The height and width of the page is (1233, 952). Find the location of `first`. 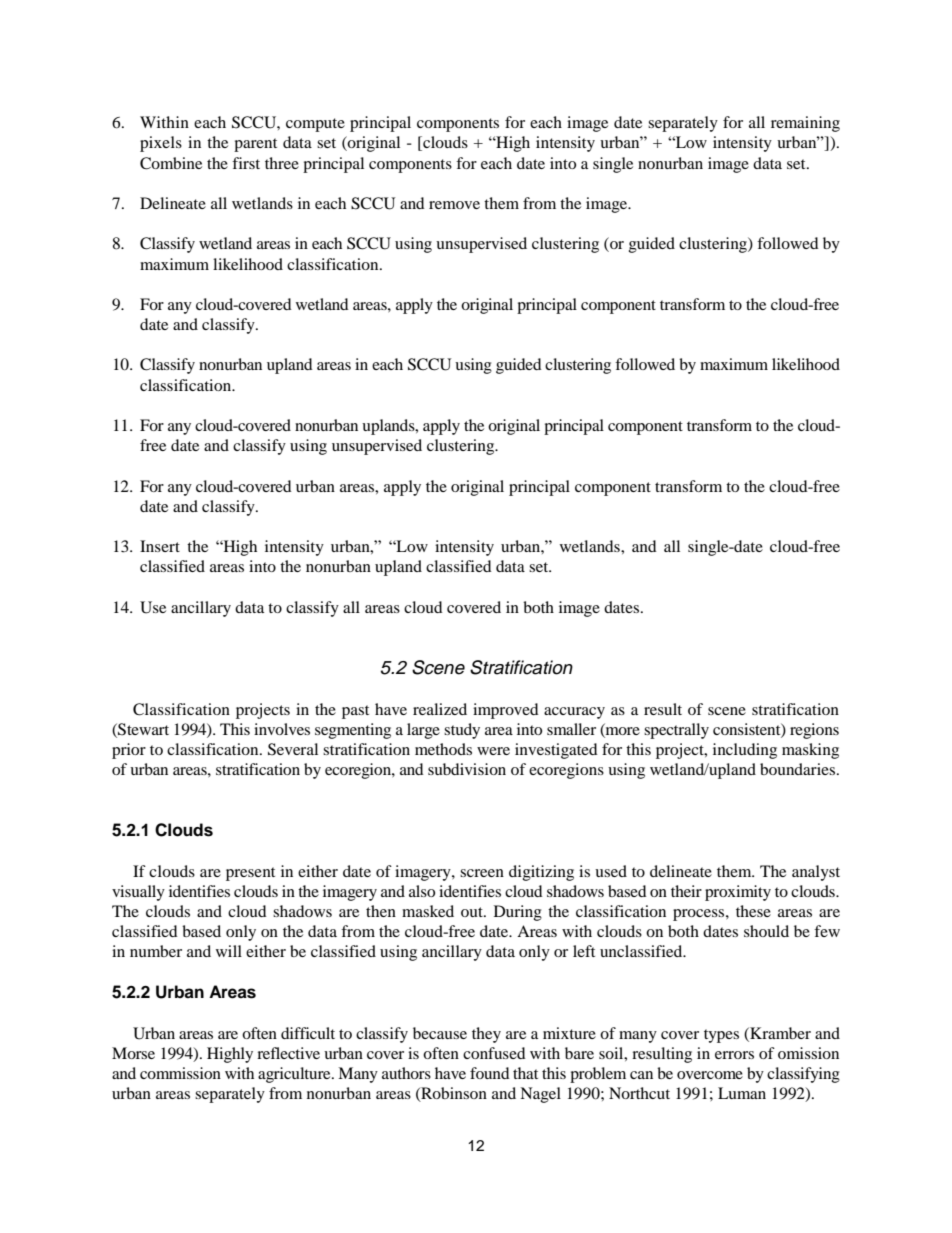

first is located at coordinates (246, 163).
